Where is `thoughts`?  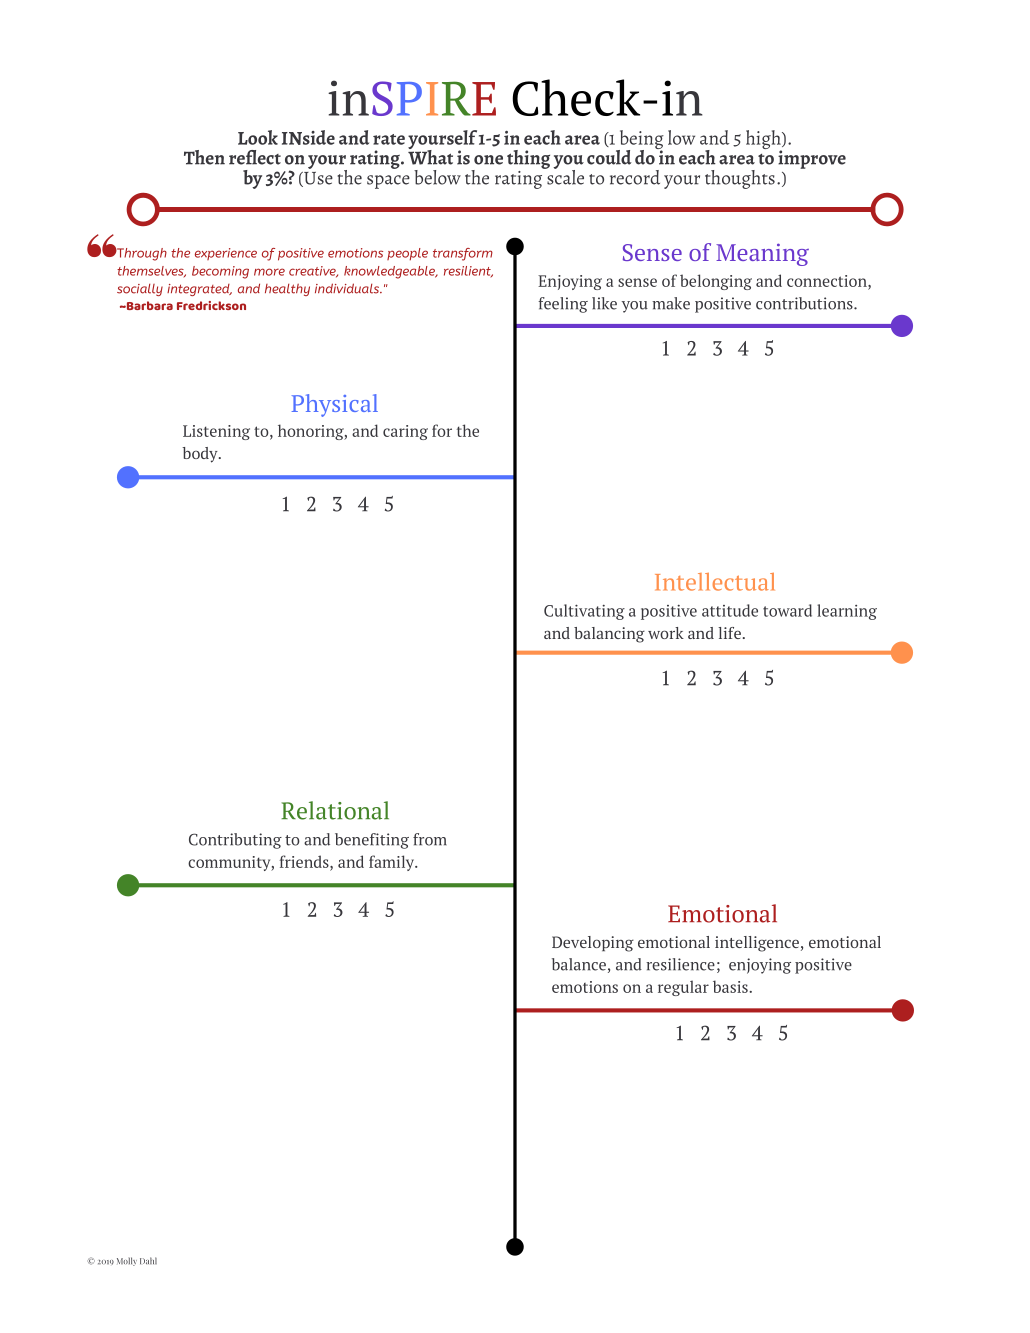
thoughts is located at coordinates (740, 179).
